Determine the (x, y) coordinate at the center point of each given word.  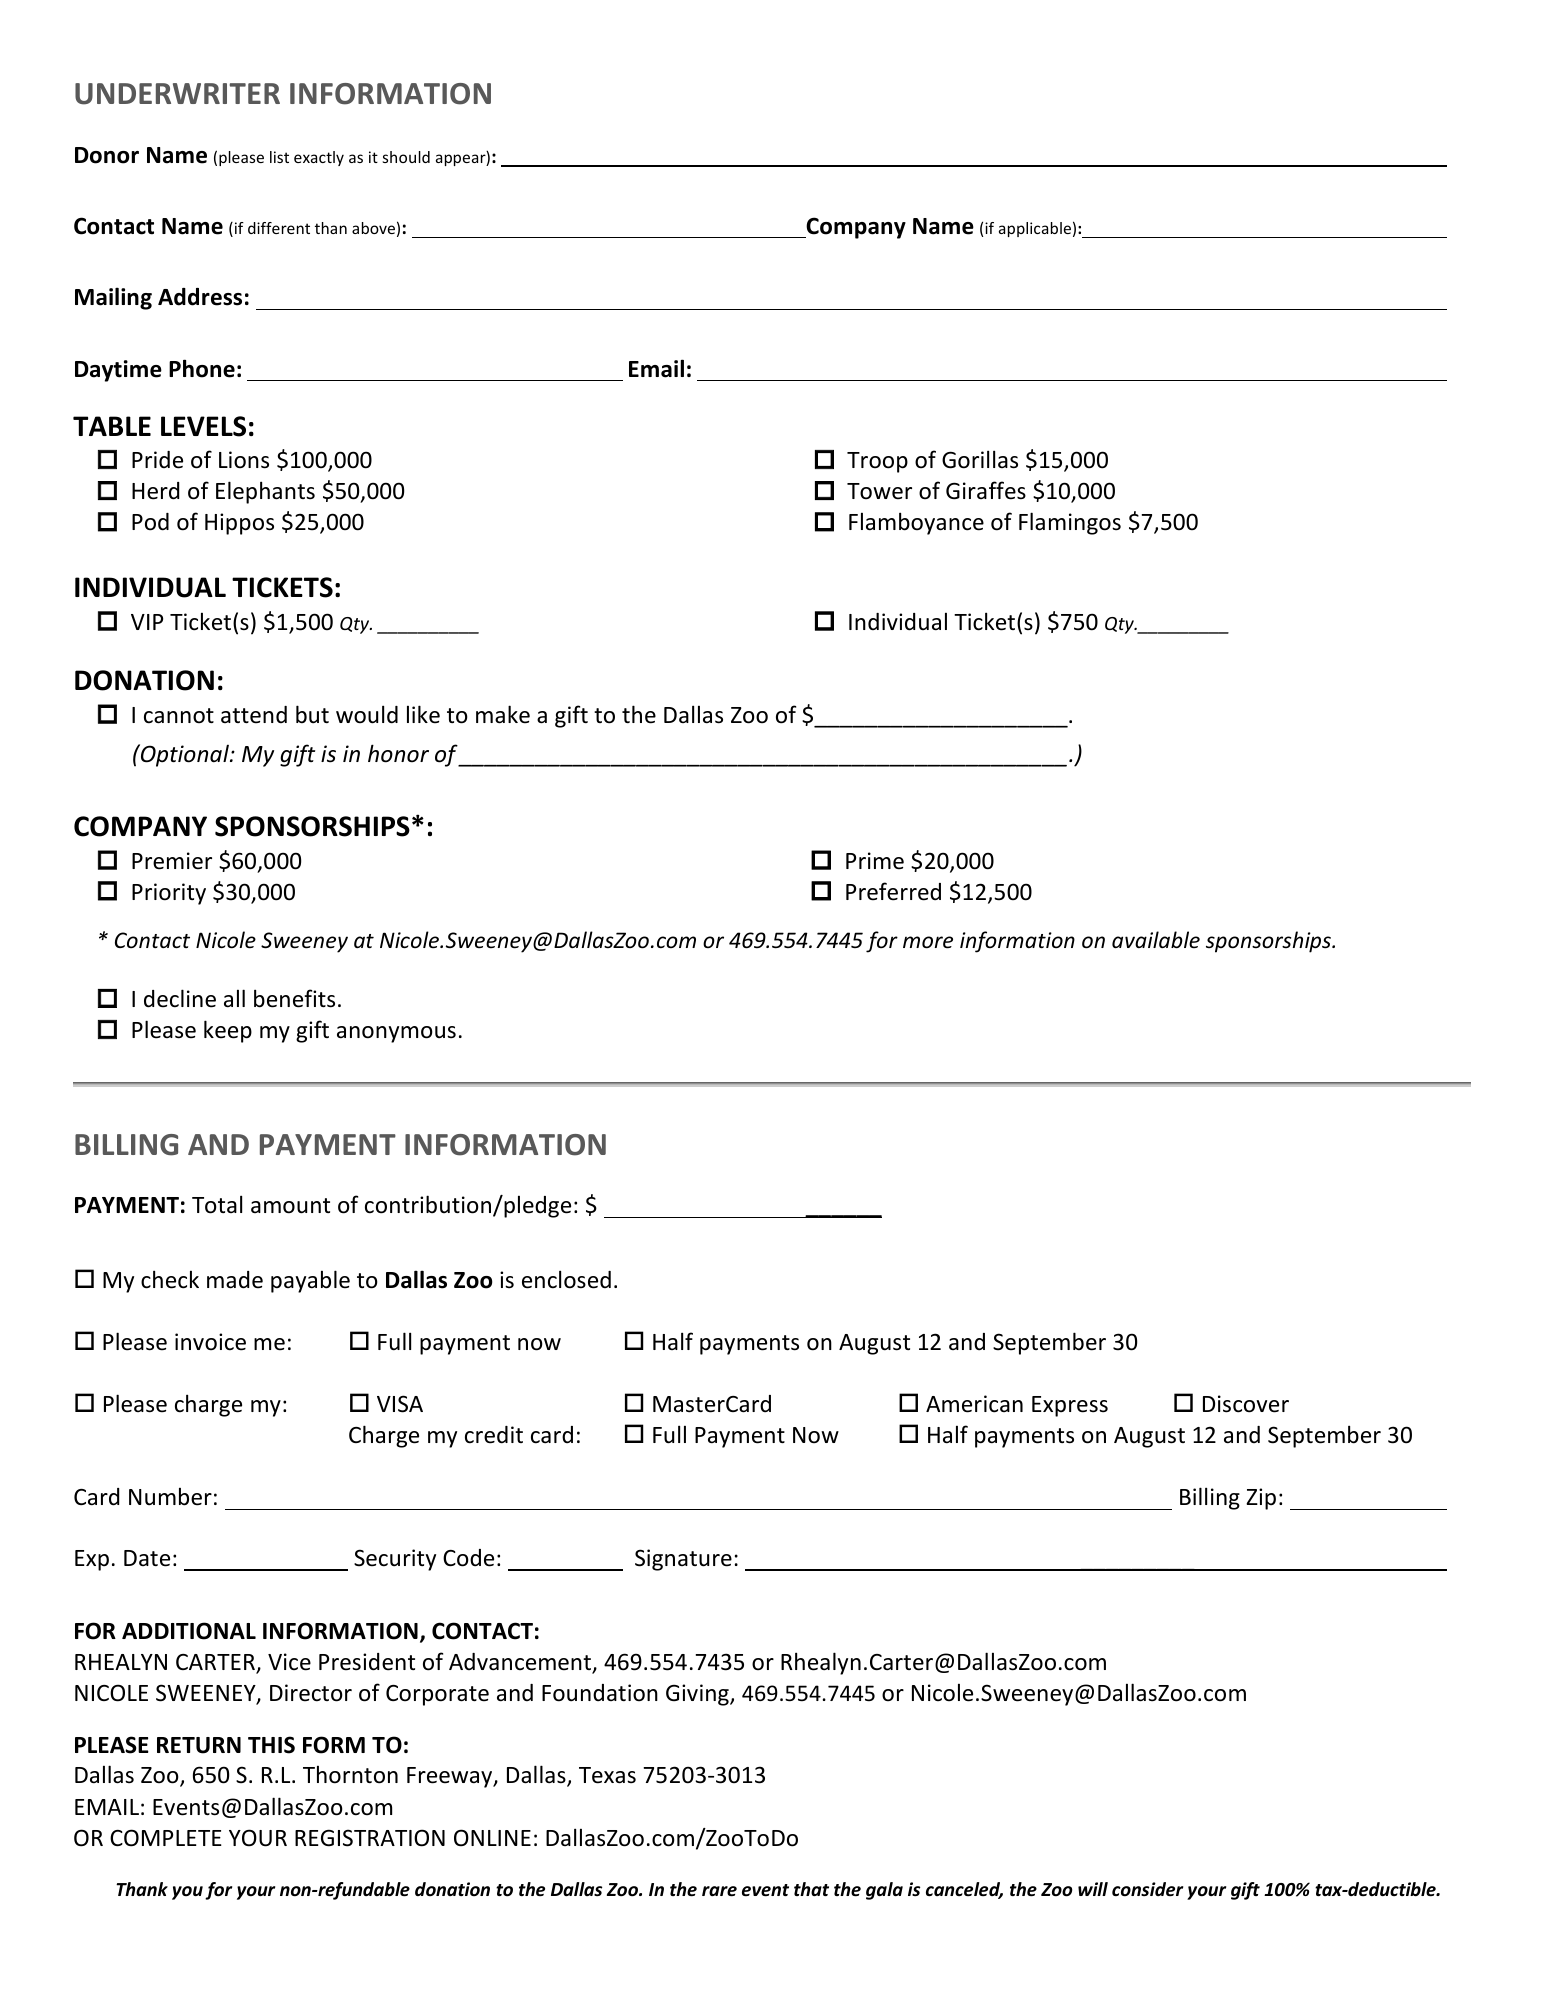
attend (254, 715)
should (406, 157)
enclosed (566, 1279)
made (235, 1280)
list (279, 157)
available (1156, 940)
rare (719, 1891)
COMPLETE (166, 1838)
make (503, 714)
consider (1147, 1889)
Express (1070, 1406)
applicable (1035, 229)
